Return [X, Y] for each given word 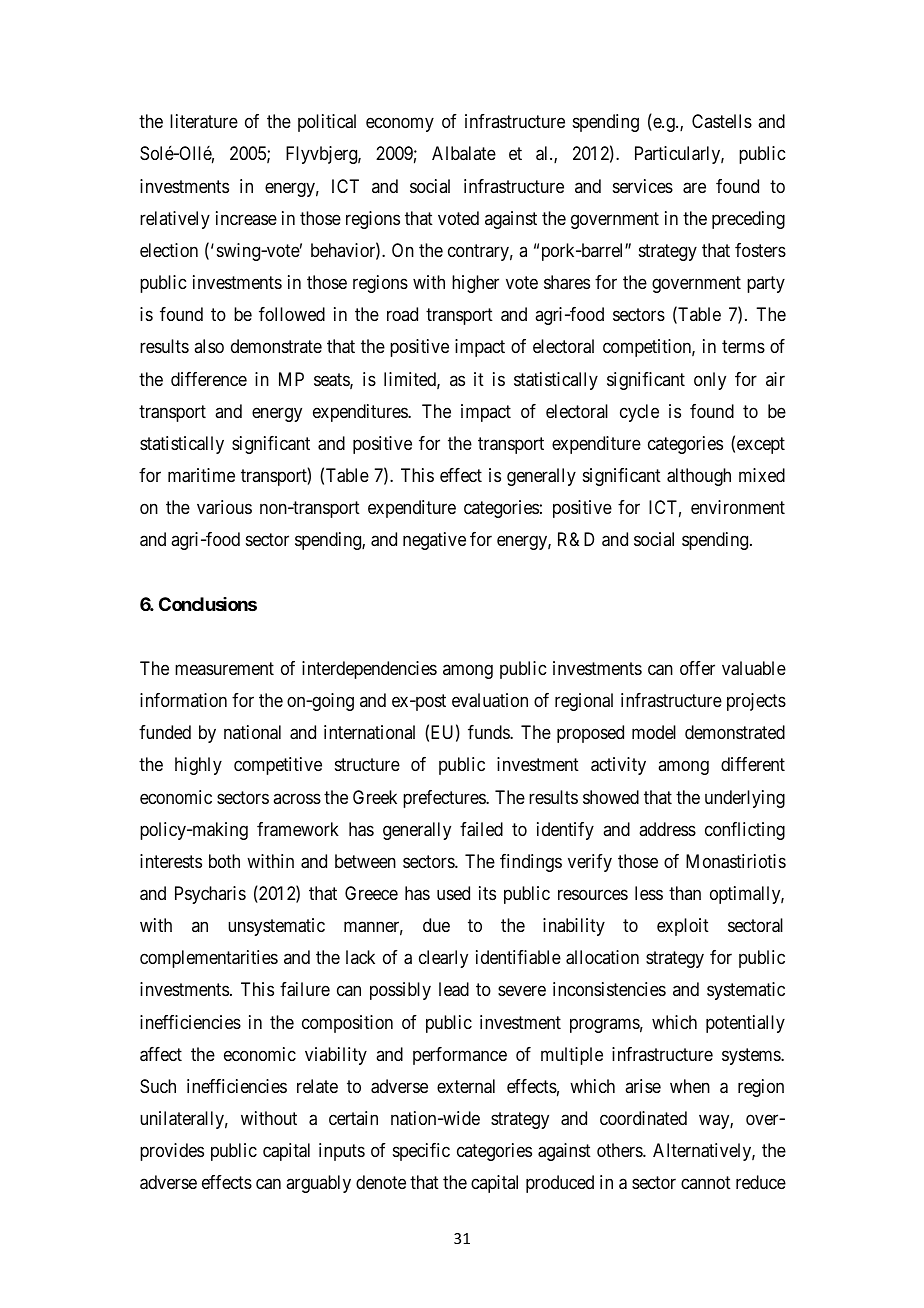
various [224, 507]
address [667, 829]
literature [204, 121]
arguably [318, 1184]
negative [434, 541]
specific [421, 1152]
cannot [706, 1183]
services [643, 186]
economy [400, 125]
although [699, 477]
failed [481, 829]
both [224, 861]
